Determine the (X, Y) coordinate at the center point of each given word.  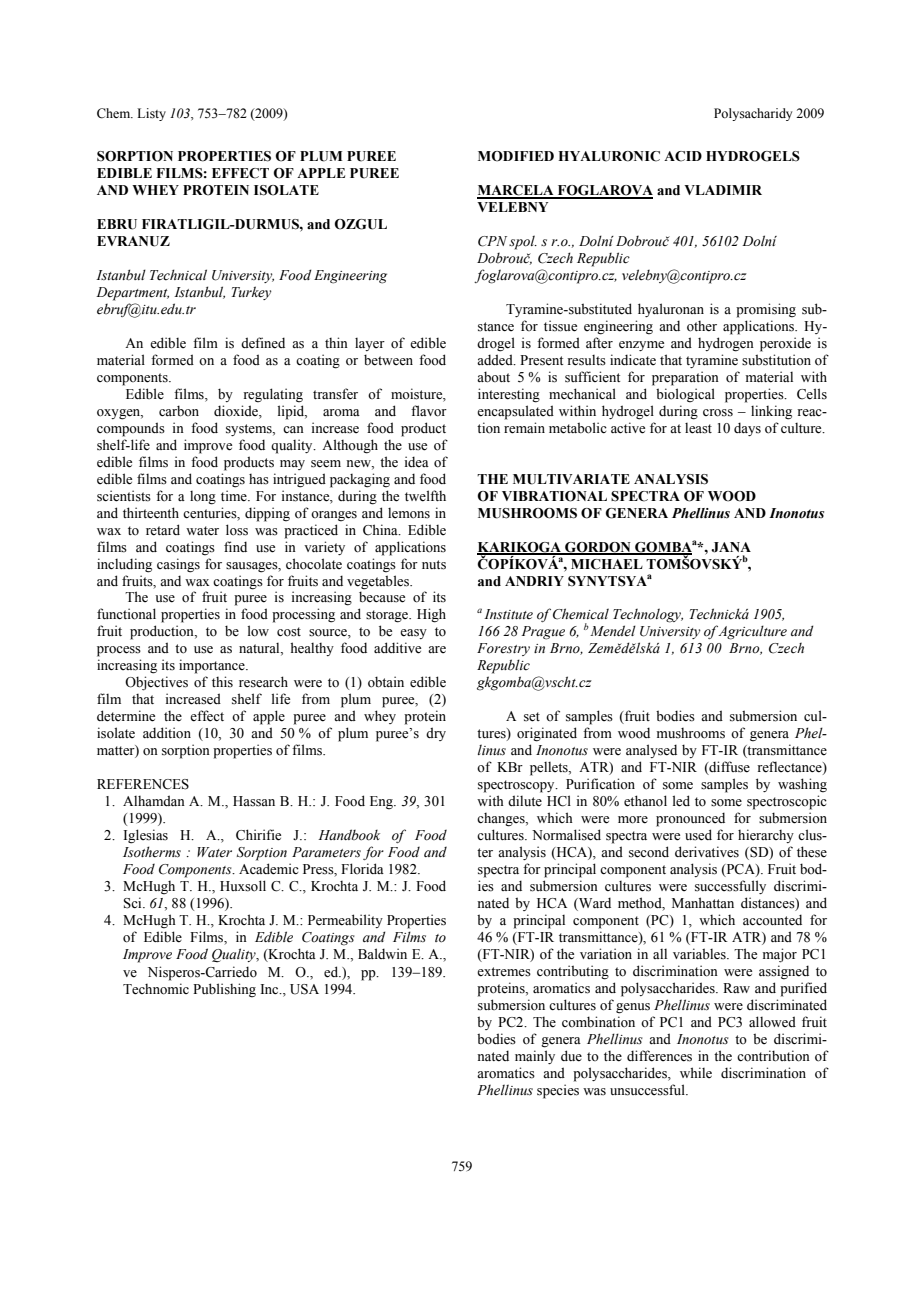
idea (417, 462)
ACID (683, 156)
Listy (151, 114)
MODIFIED (516, 156)
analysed (651, 751)
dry (436, 734)
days (747, 429)
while (696, 1072)
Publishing (224, 990)
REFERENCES (143, 784)
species (558, 1091)
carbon (179, 411)
